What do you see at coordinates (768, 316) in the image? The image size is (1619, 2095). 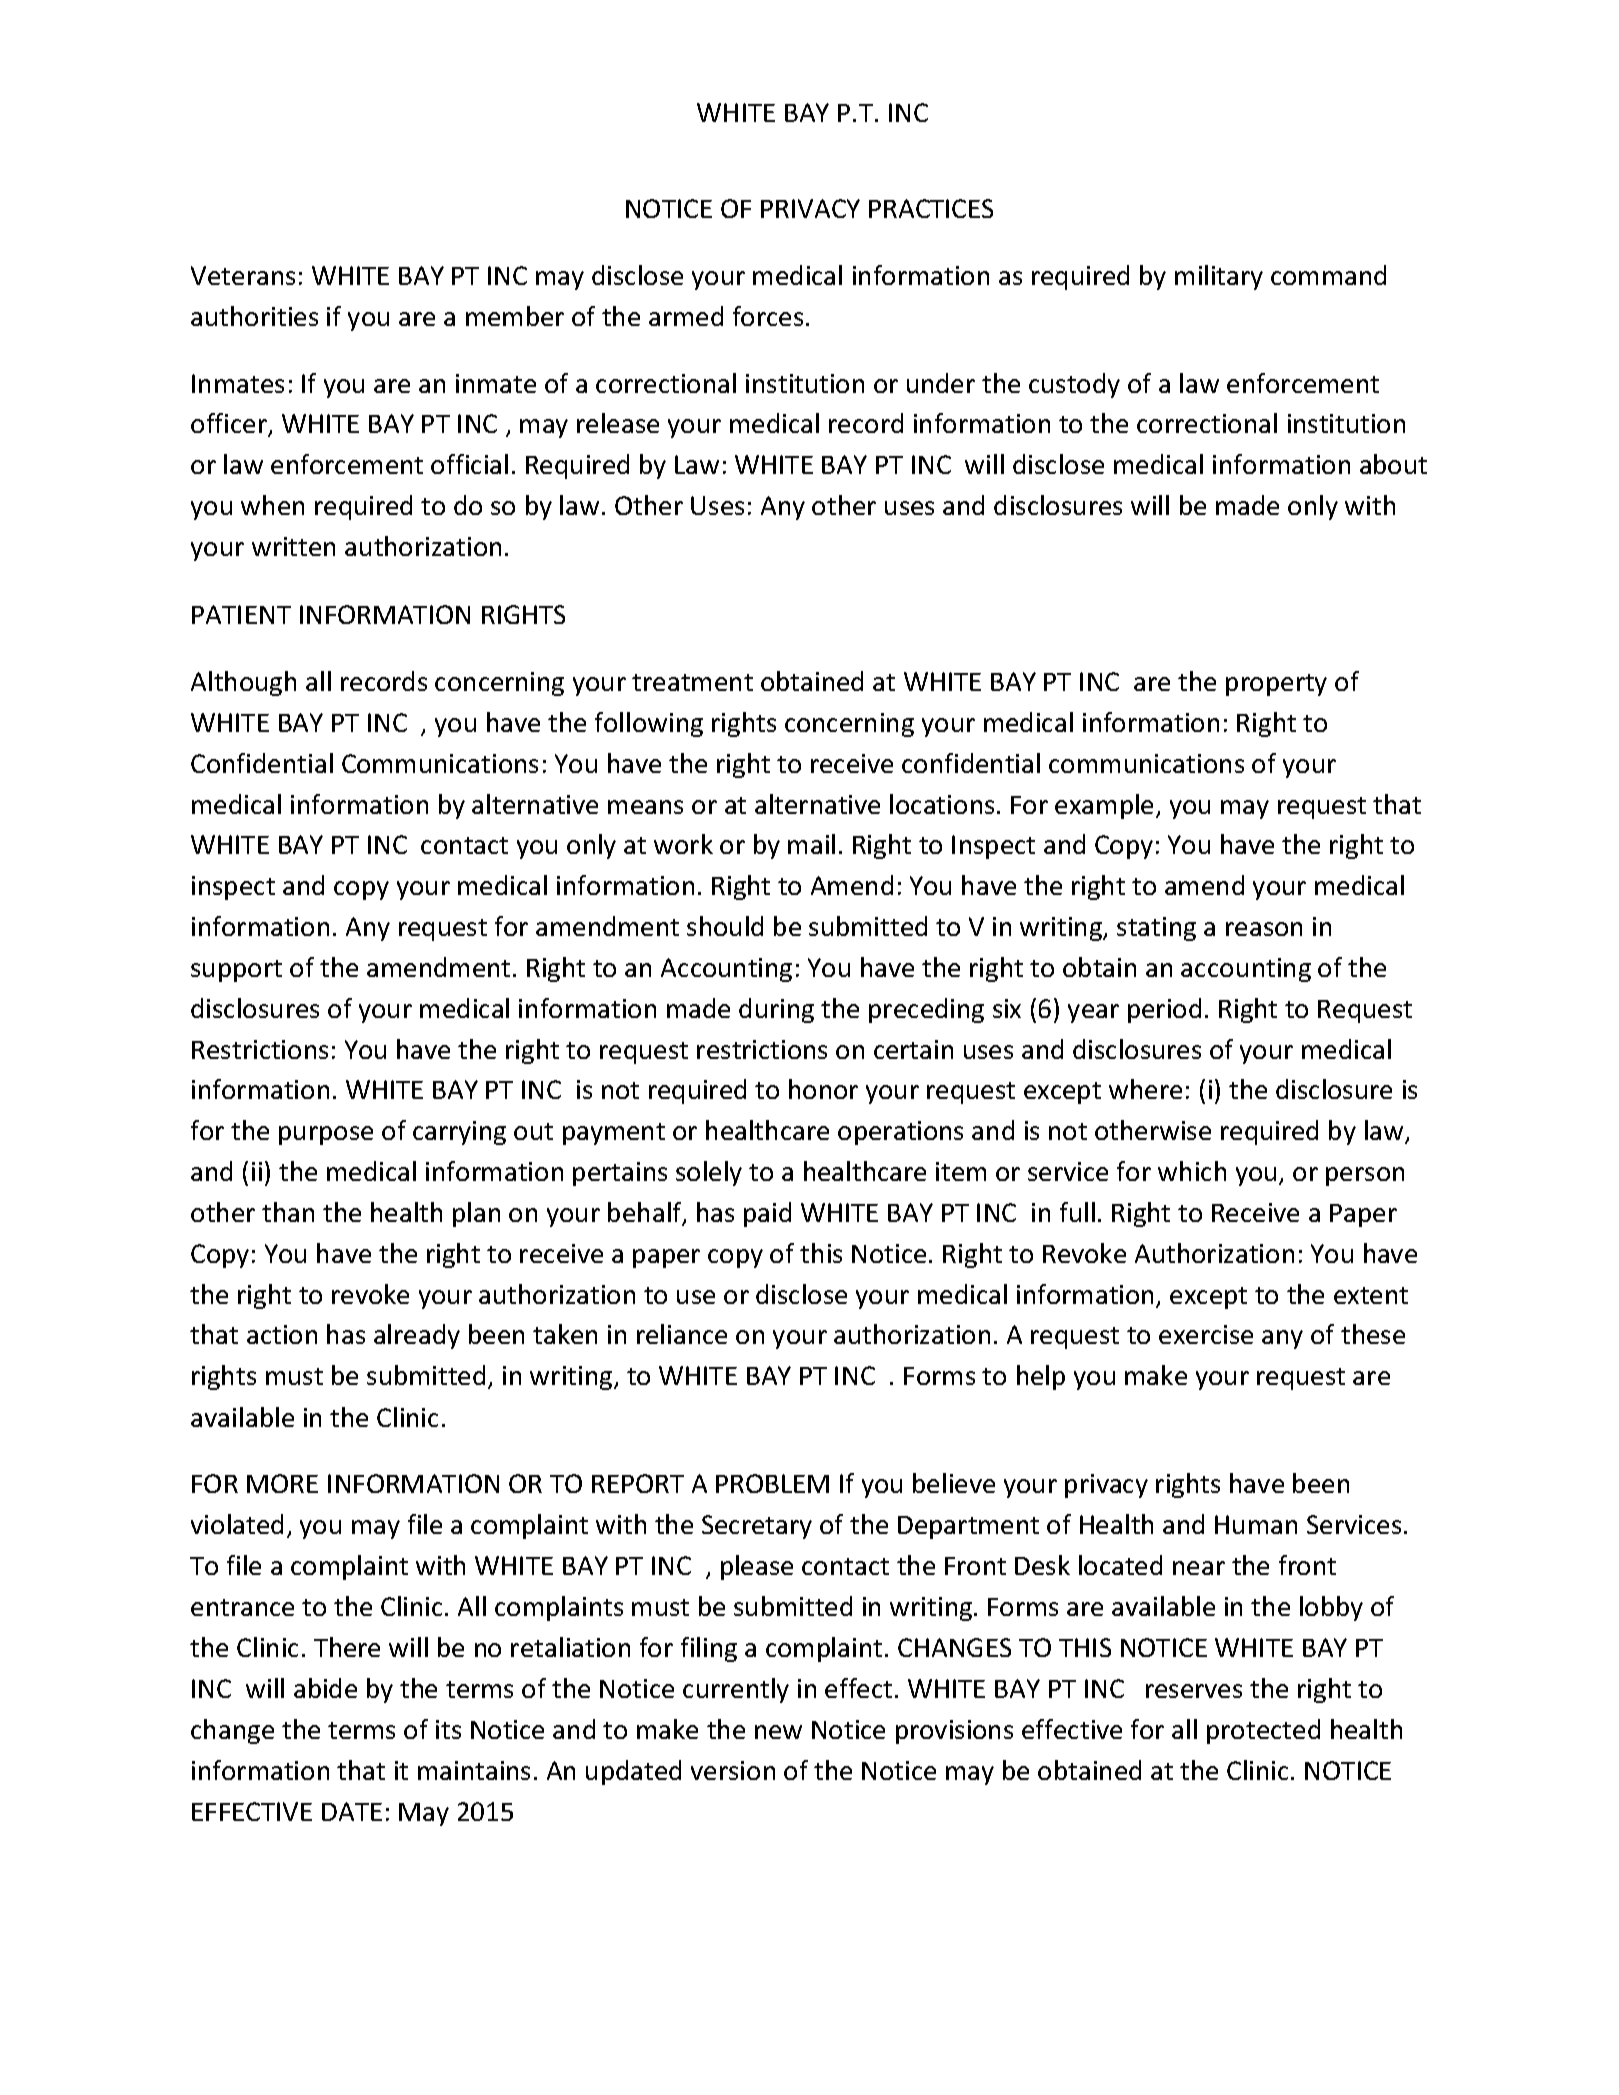 I see `forces` at bounding box center [768, 316].
